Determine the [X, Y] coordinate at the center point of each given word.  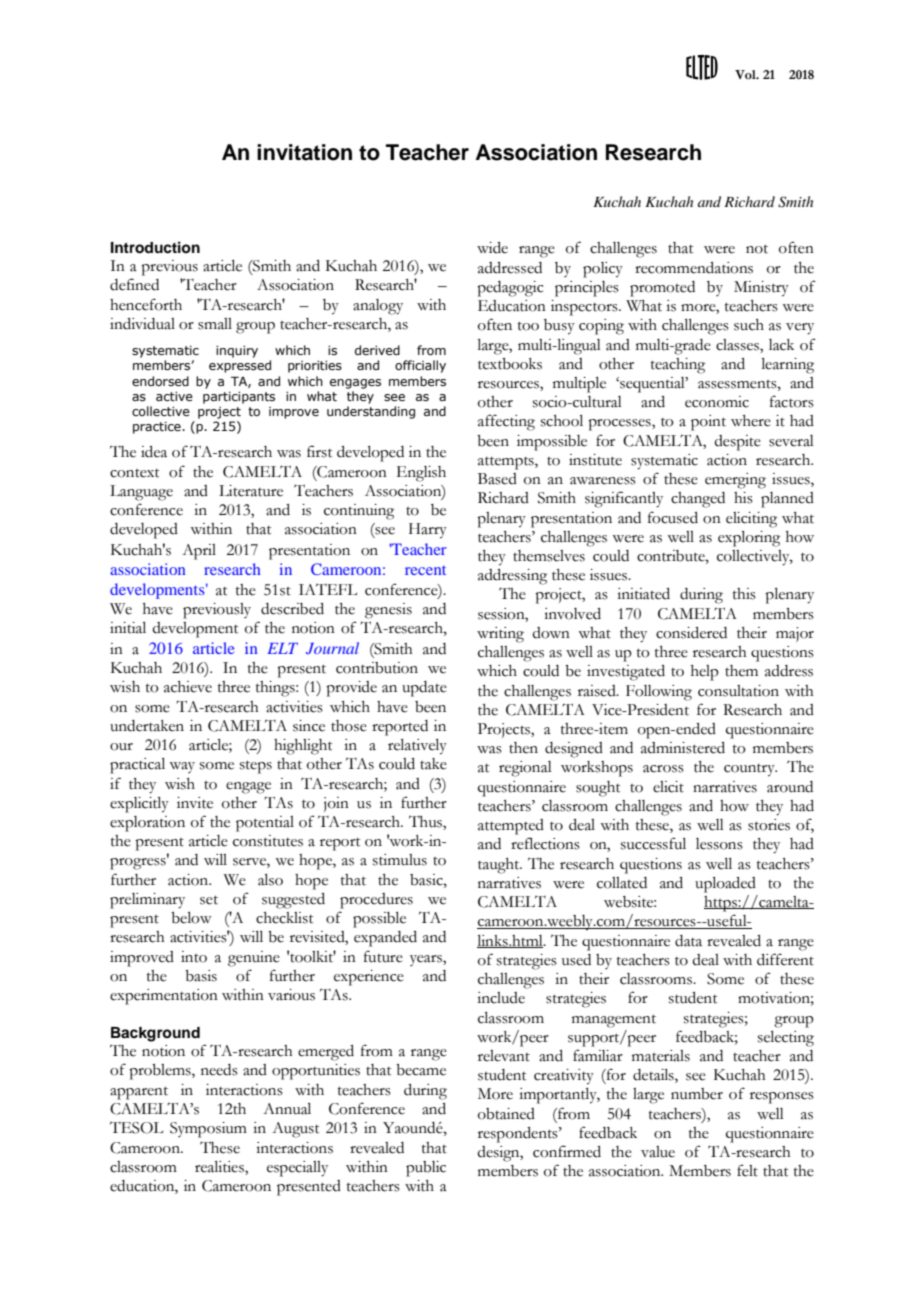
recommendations [694, 268]
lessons [719, 844]
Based [497, 479]
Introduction [155, 247]
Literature [251, 491]
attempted [511, 827]
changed [698, 500]
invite [195, 803]
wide [492, 248]
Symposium [208, 1130]
